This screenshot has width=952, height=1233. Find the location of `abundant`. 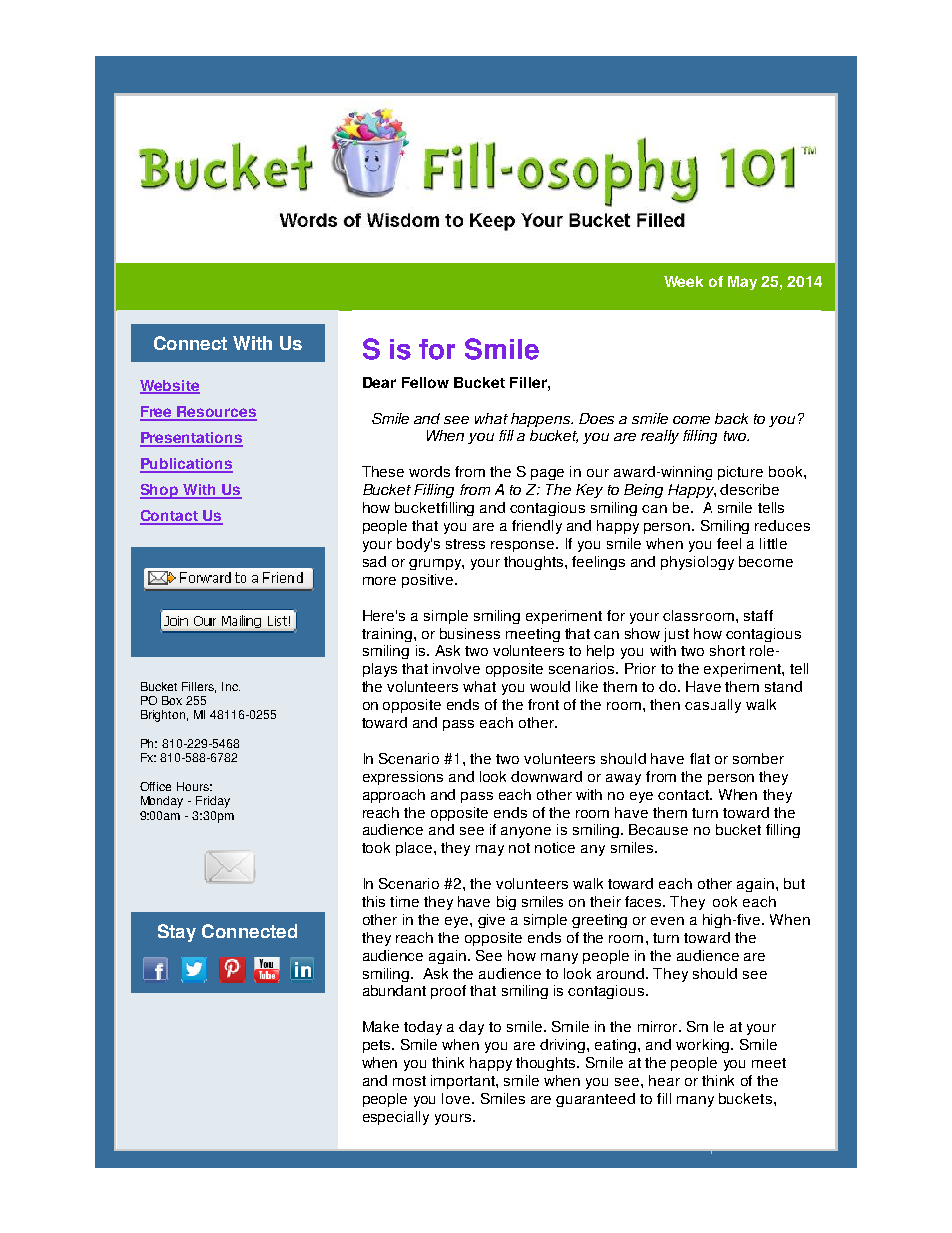

abundant is located at coordinates (394, 990).
